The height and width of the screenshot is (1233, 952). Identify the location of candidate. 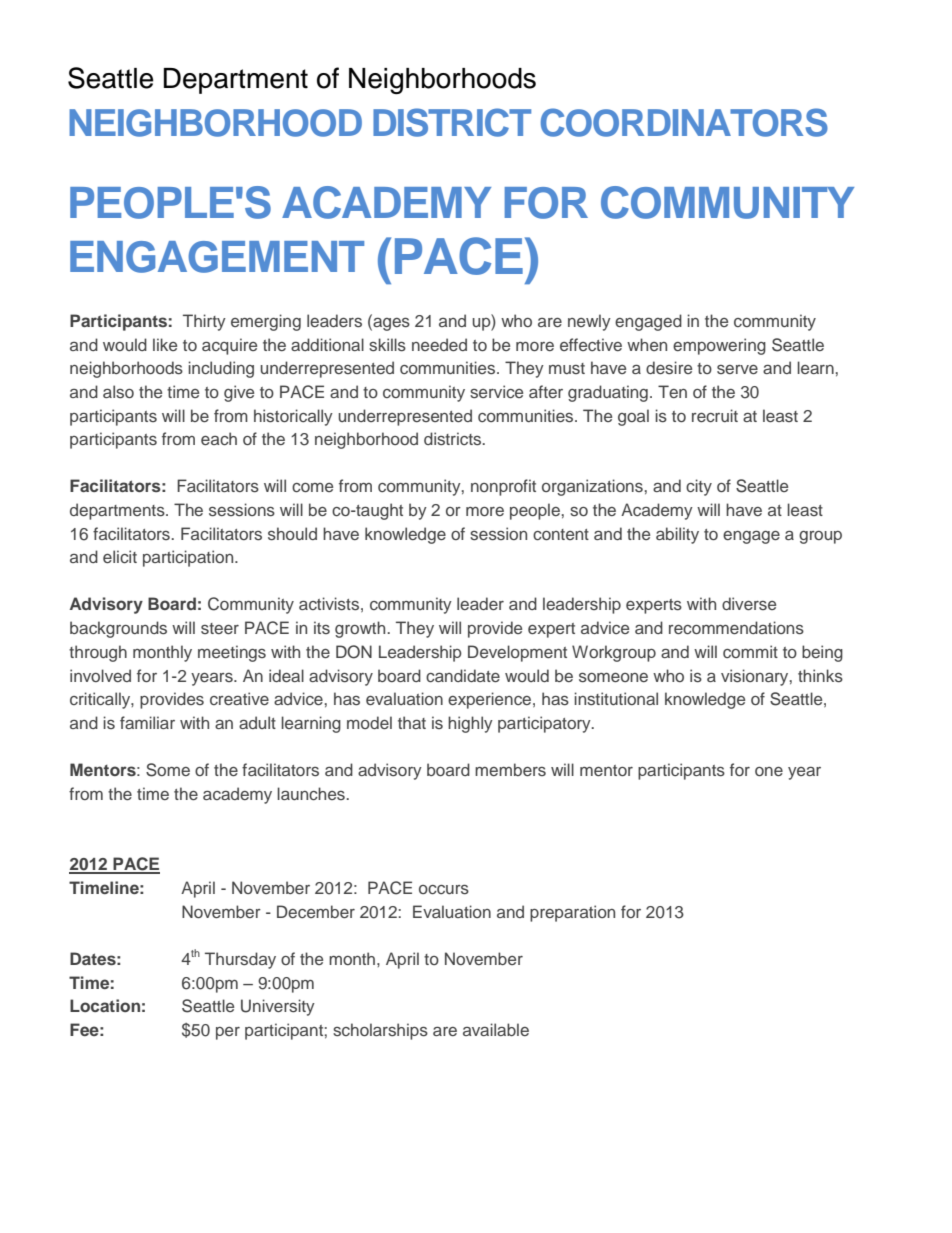
(463, 675).
